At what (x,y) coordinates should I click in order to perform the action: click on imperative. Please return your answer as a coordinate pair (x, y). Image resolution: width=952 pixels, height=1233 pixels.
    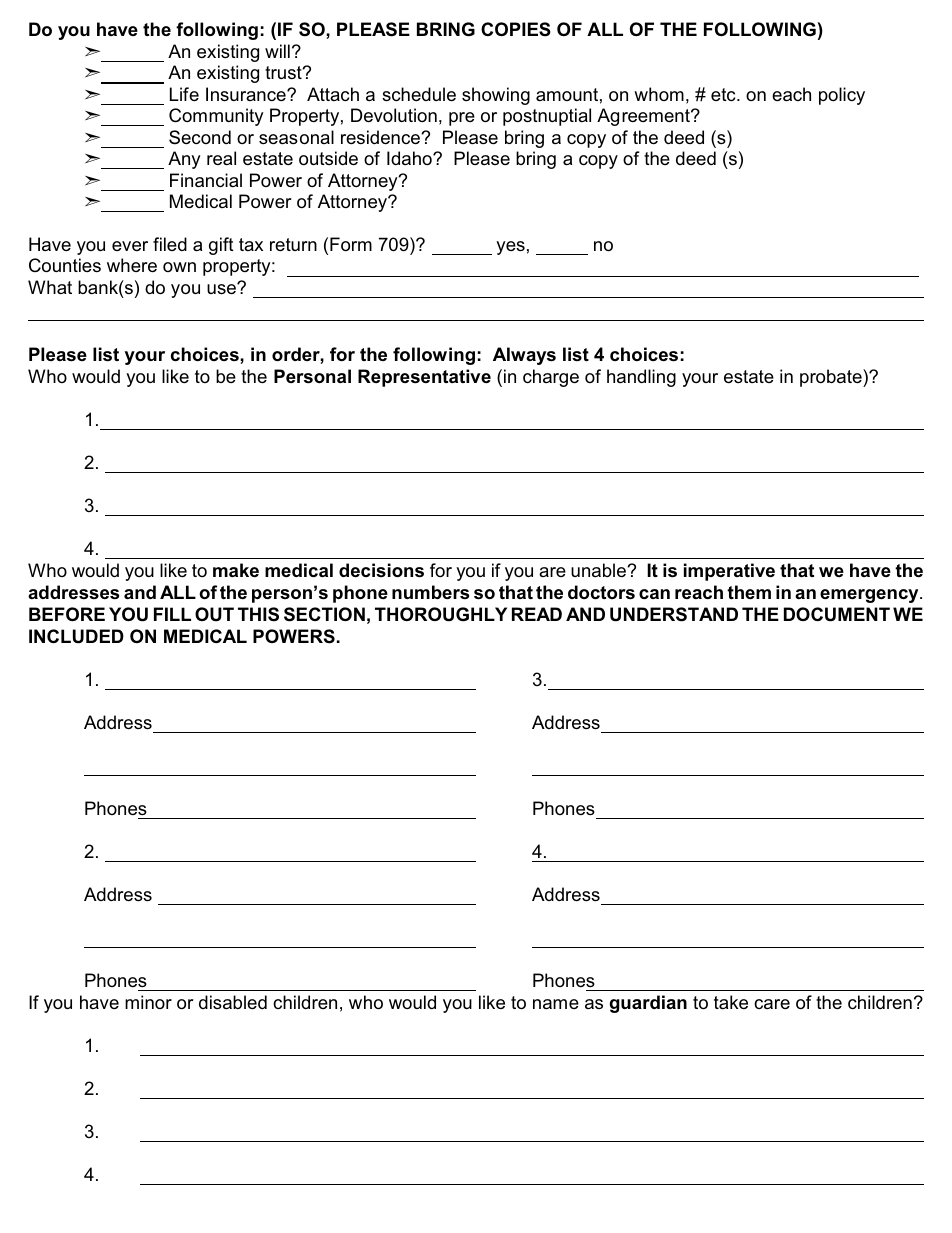
    Looking at the image, I should click on (729, 572).
